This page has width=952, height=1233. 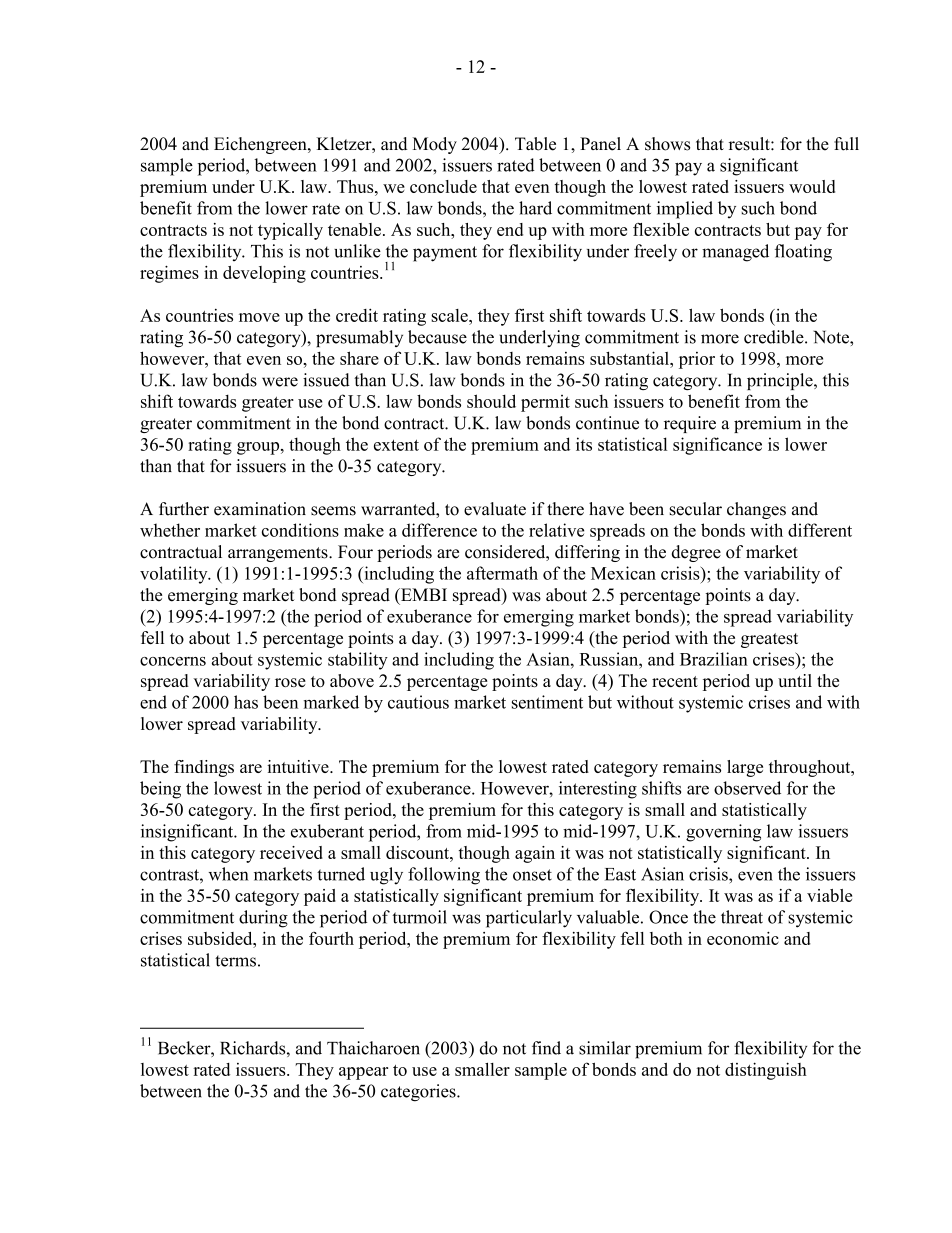 I want to click on distinguish, so click(x=766, y=1071).
